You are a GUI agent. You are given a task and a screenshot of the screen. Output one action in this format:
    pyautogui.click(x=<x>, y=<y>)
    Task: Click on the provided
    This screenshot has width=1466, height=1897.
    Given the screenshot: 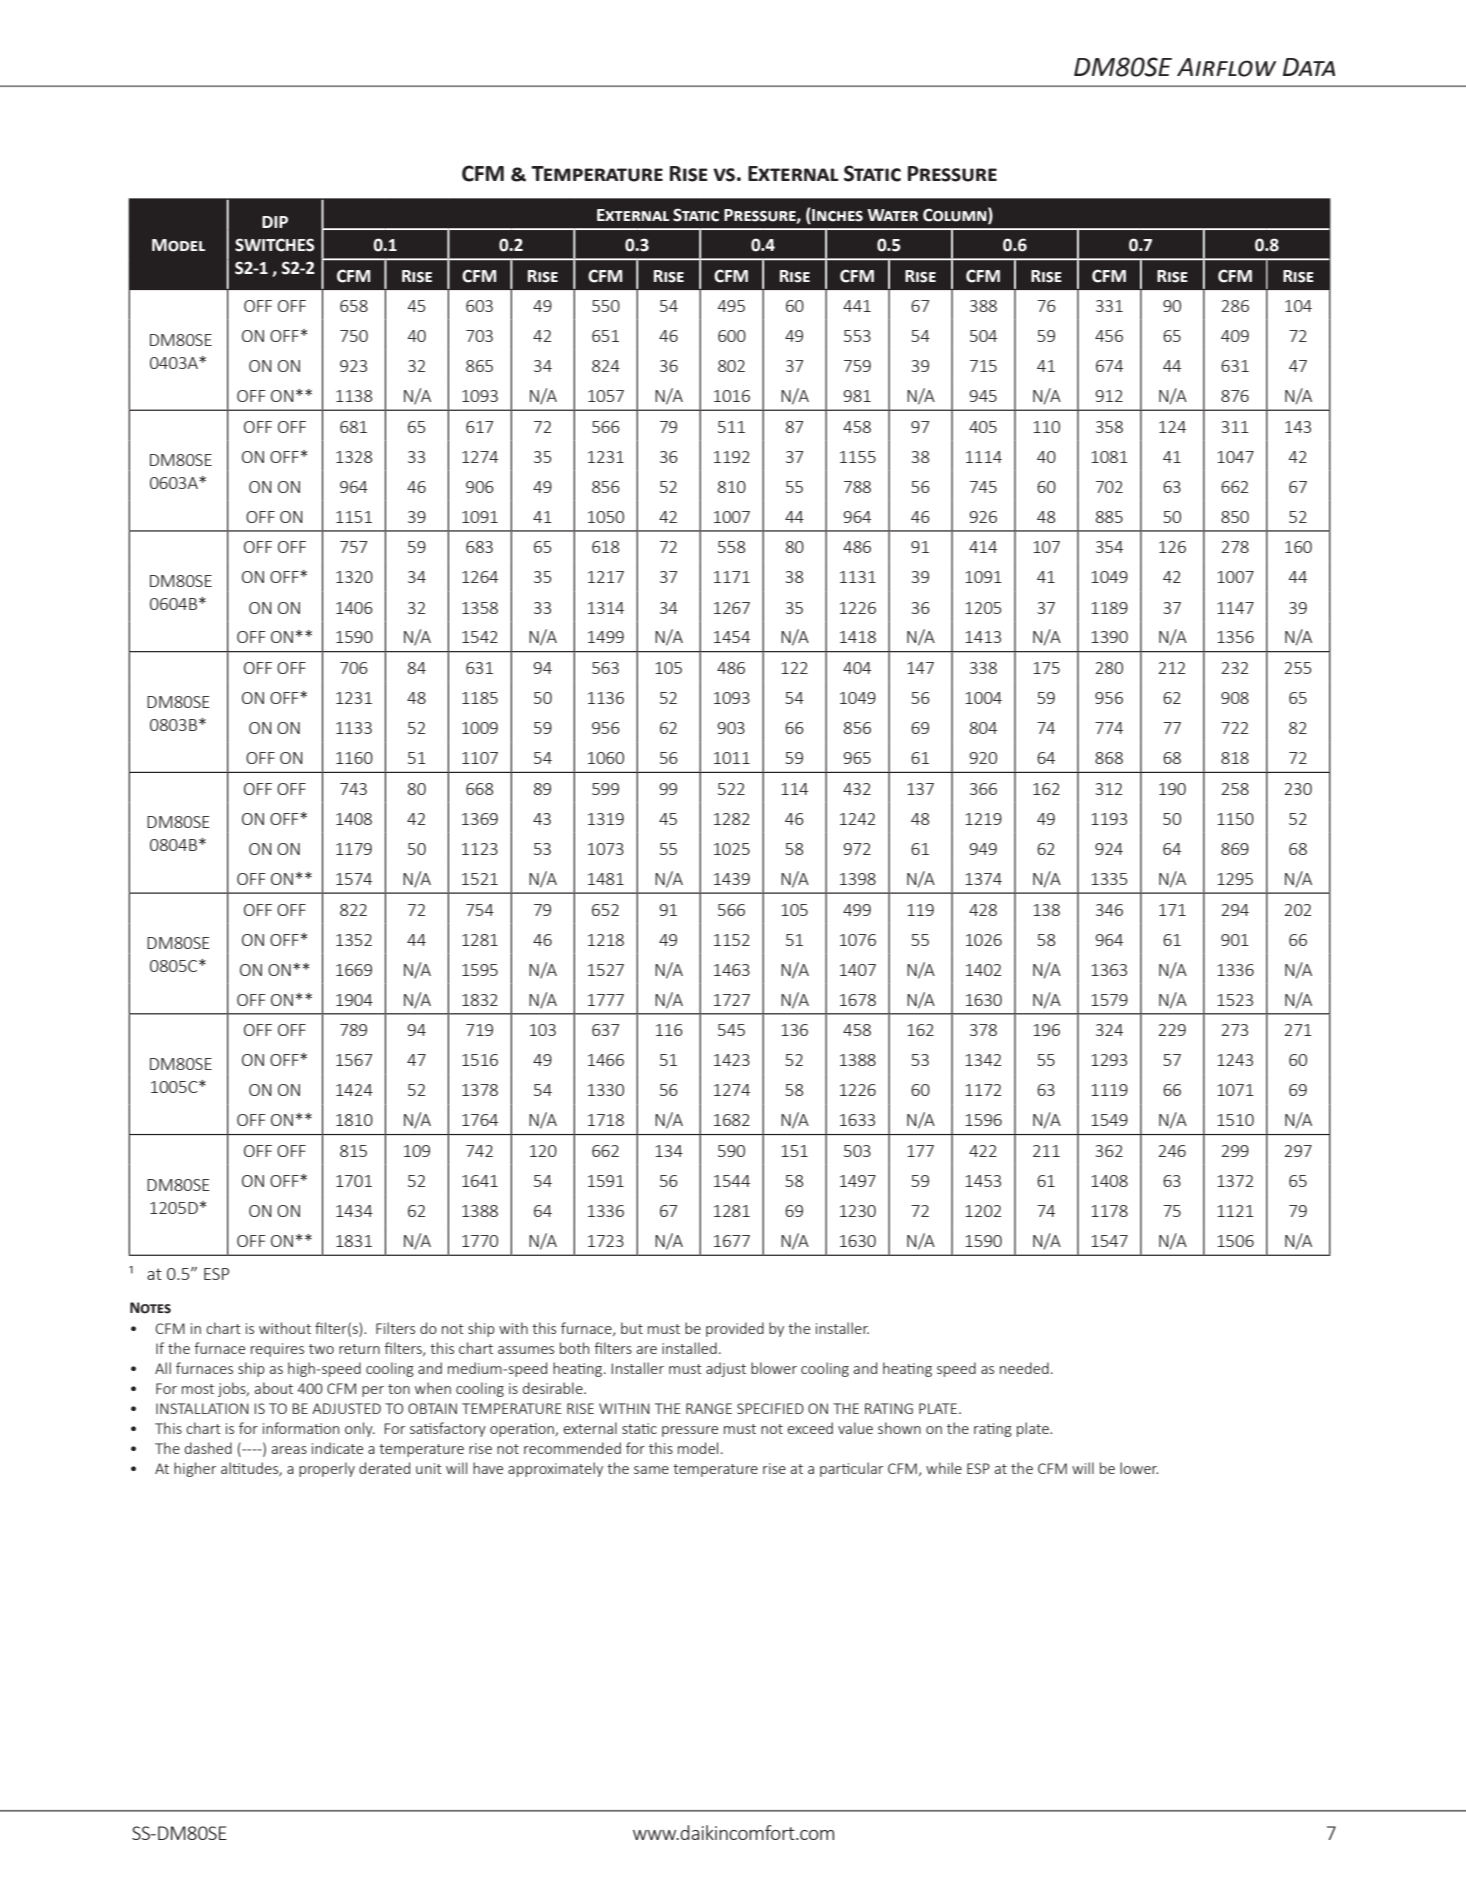 What is the action you would take?
    pyautogui.click(x=735, y=1329)
